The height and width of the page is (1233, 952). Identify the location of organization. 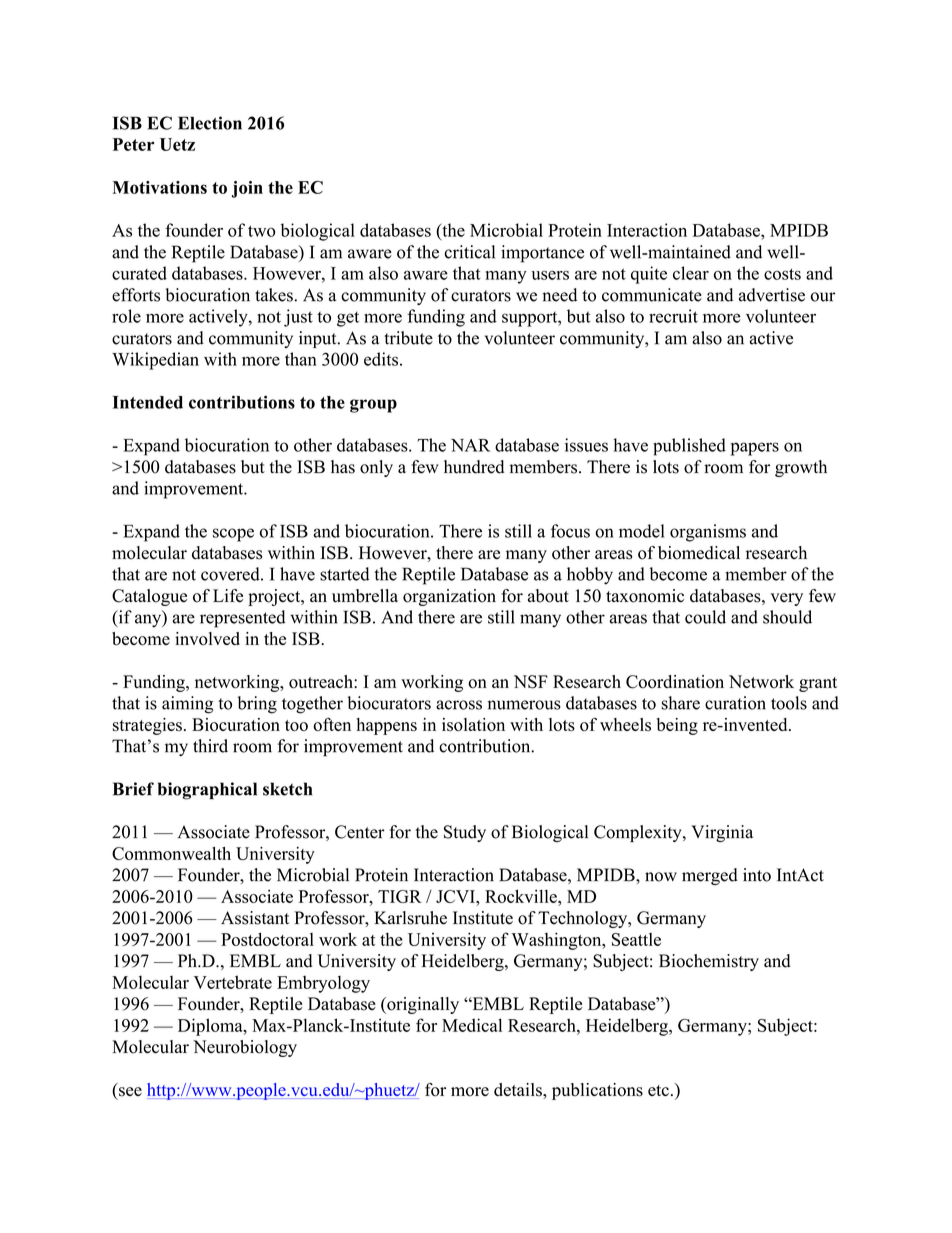
(449, 597).
